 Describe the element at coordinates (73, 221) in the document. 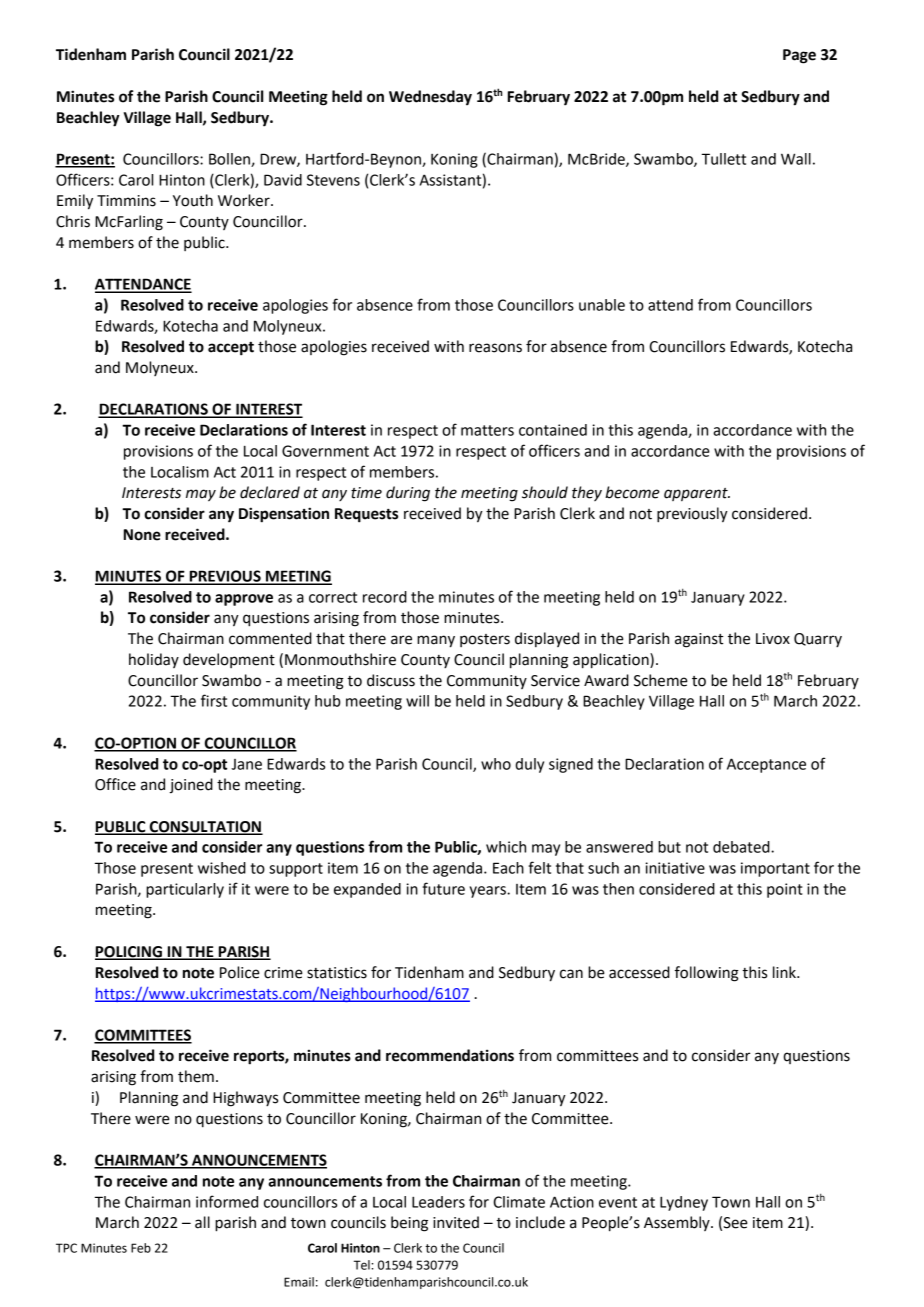

I see `Chris` at that location.
